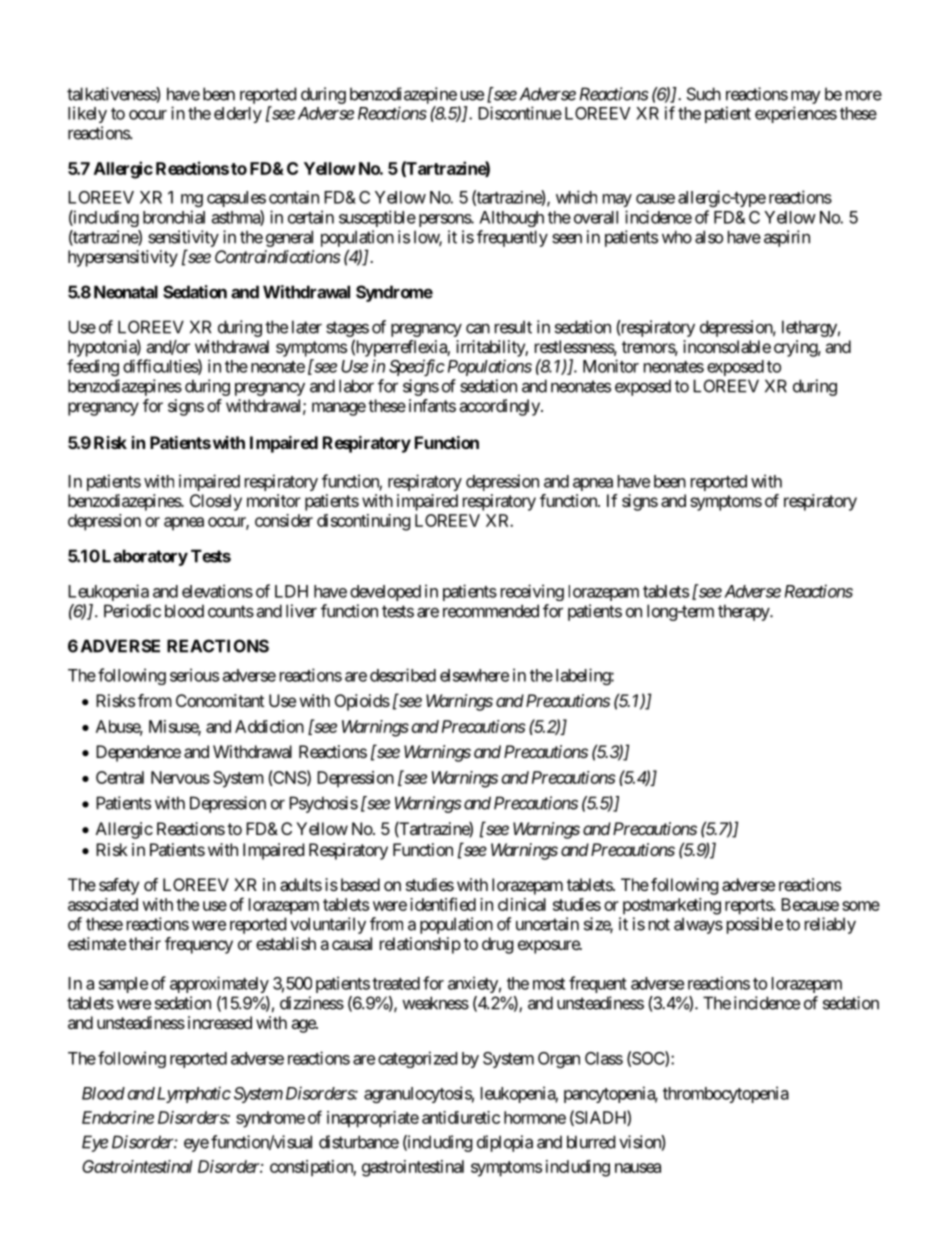 The width and height of the image is (952, 1233). I want to click on frequency, so click(199, 945).
